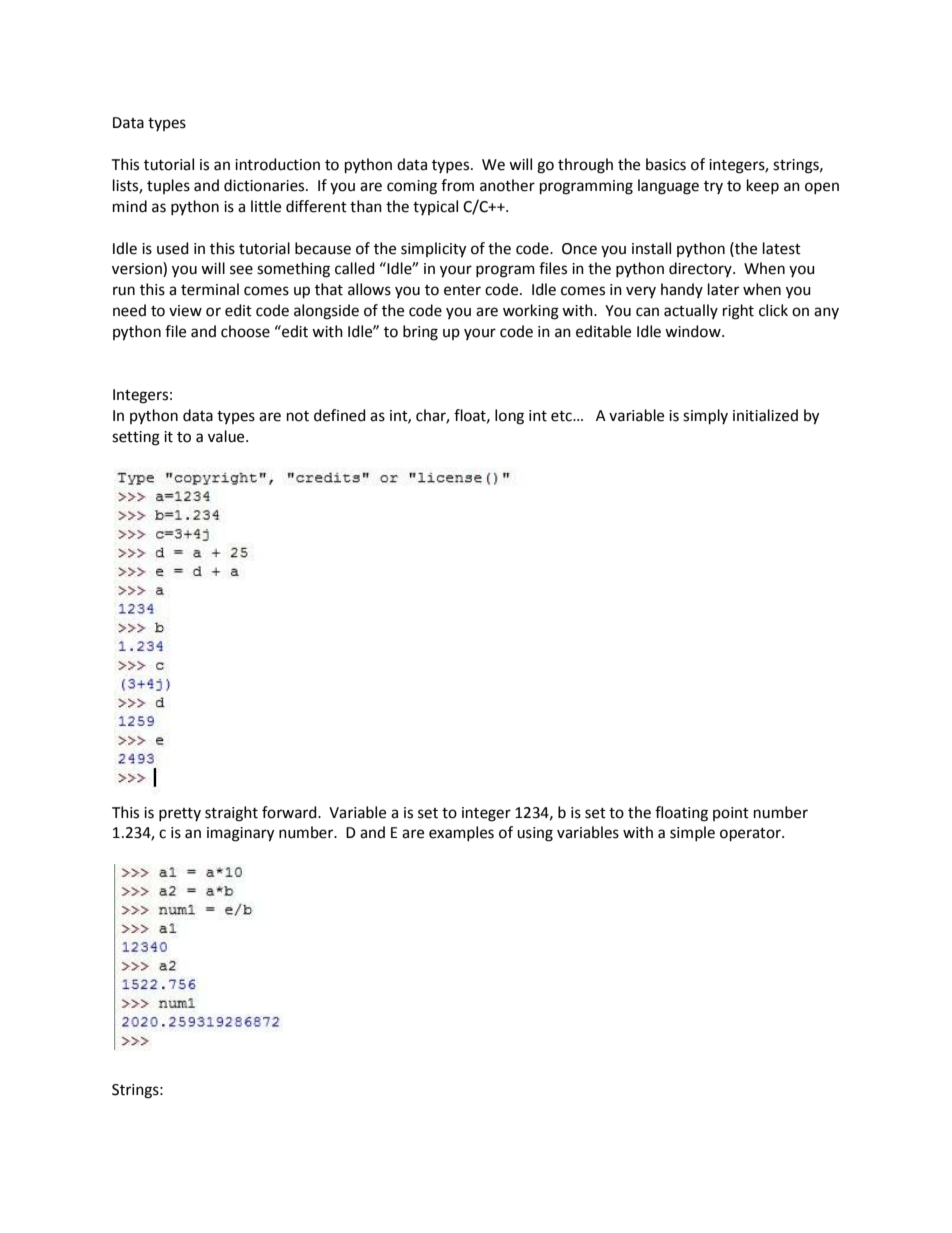 This document has height=1233, width=952. What do you see at coordinates (227, 436) in the document?
I see `value` at bounding box center [227, 436].
